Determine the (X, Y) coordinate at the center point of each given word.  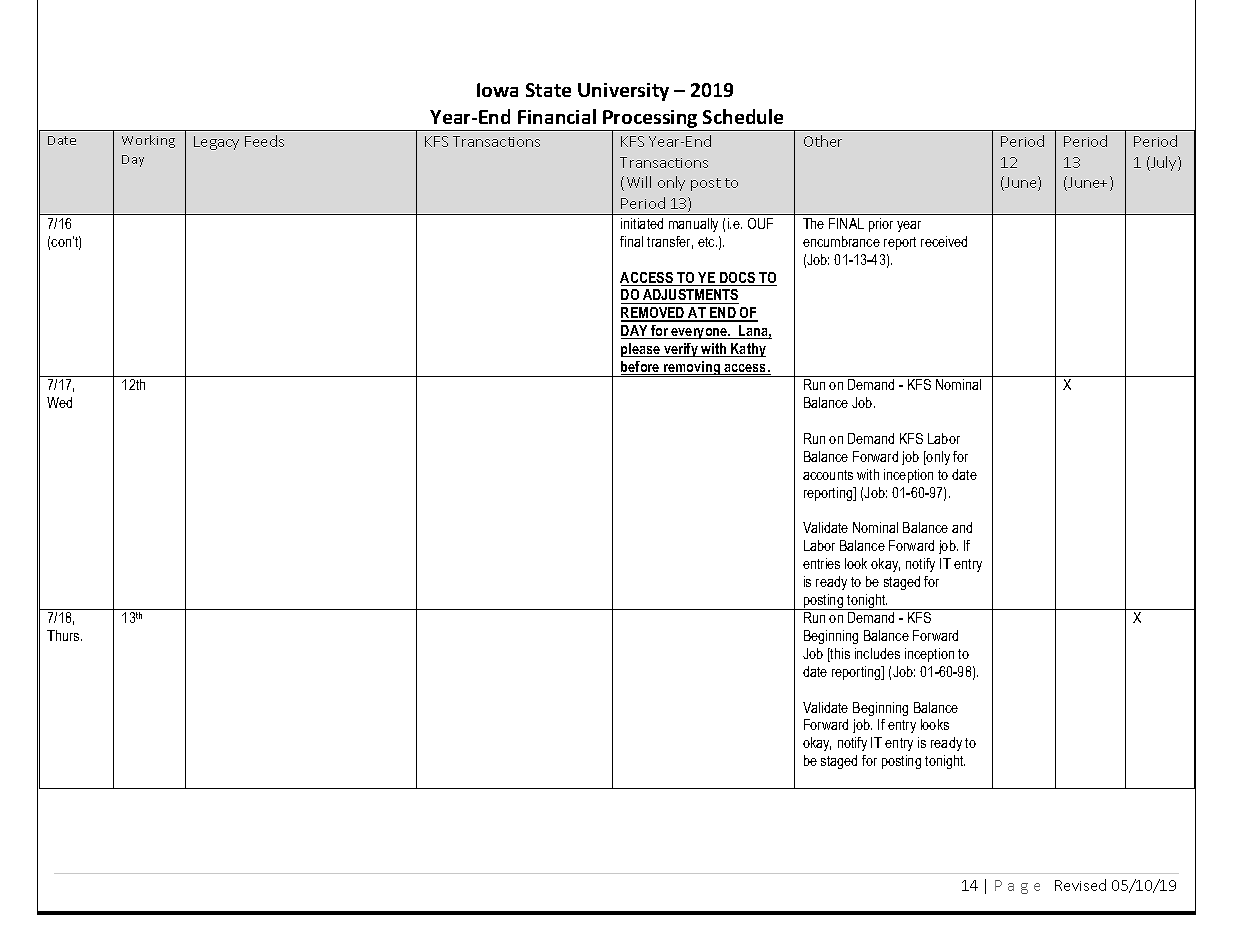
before (641, 368)
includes (877, 653)
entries (821, 563)
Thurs (64, 635)
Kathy (747, 350)
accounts (828, 475)
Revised (1080, 885)
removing (692, 369)
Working (148, 141)
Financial (557, 116)
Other (823, 141)
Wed (59, 402)
